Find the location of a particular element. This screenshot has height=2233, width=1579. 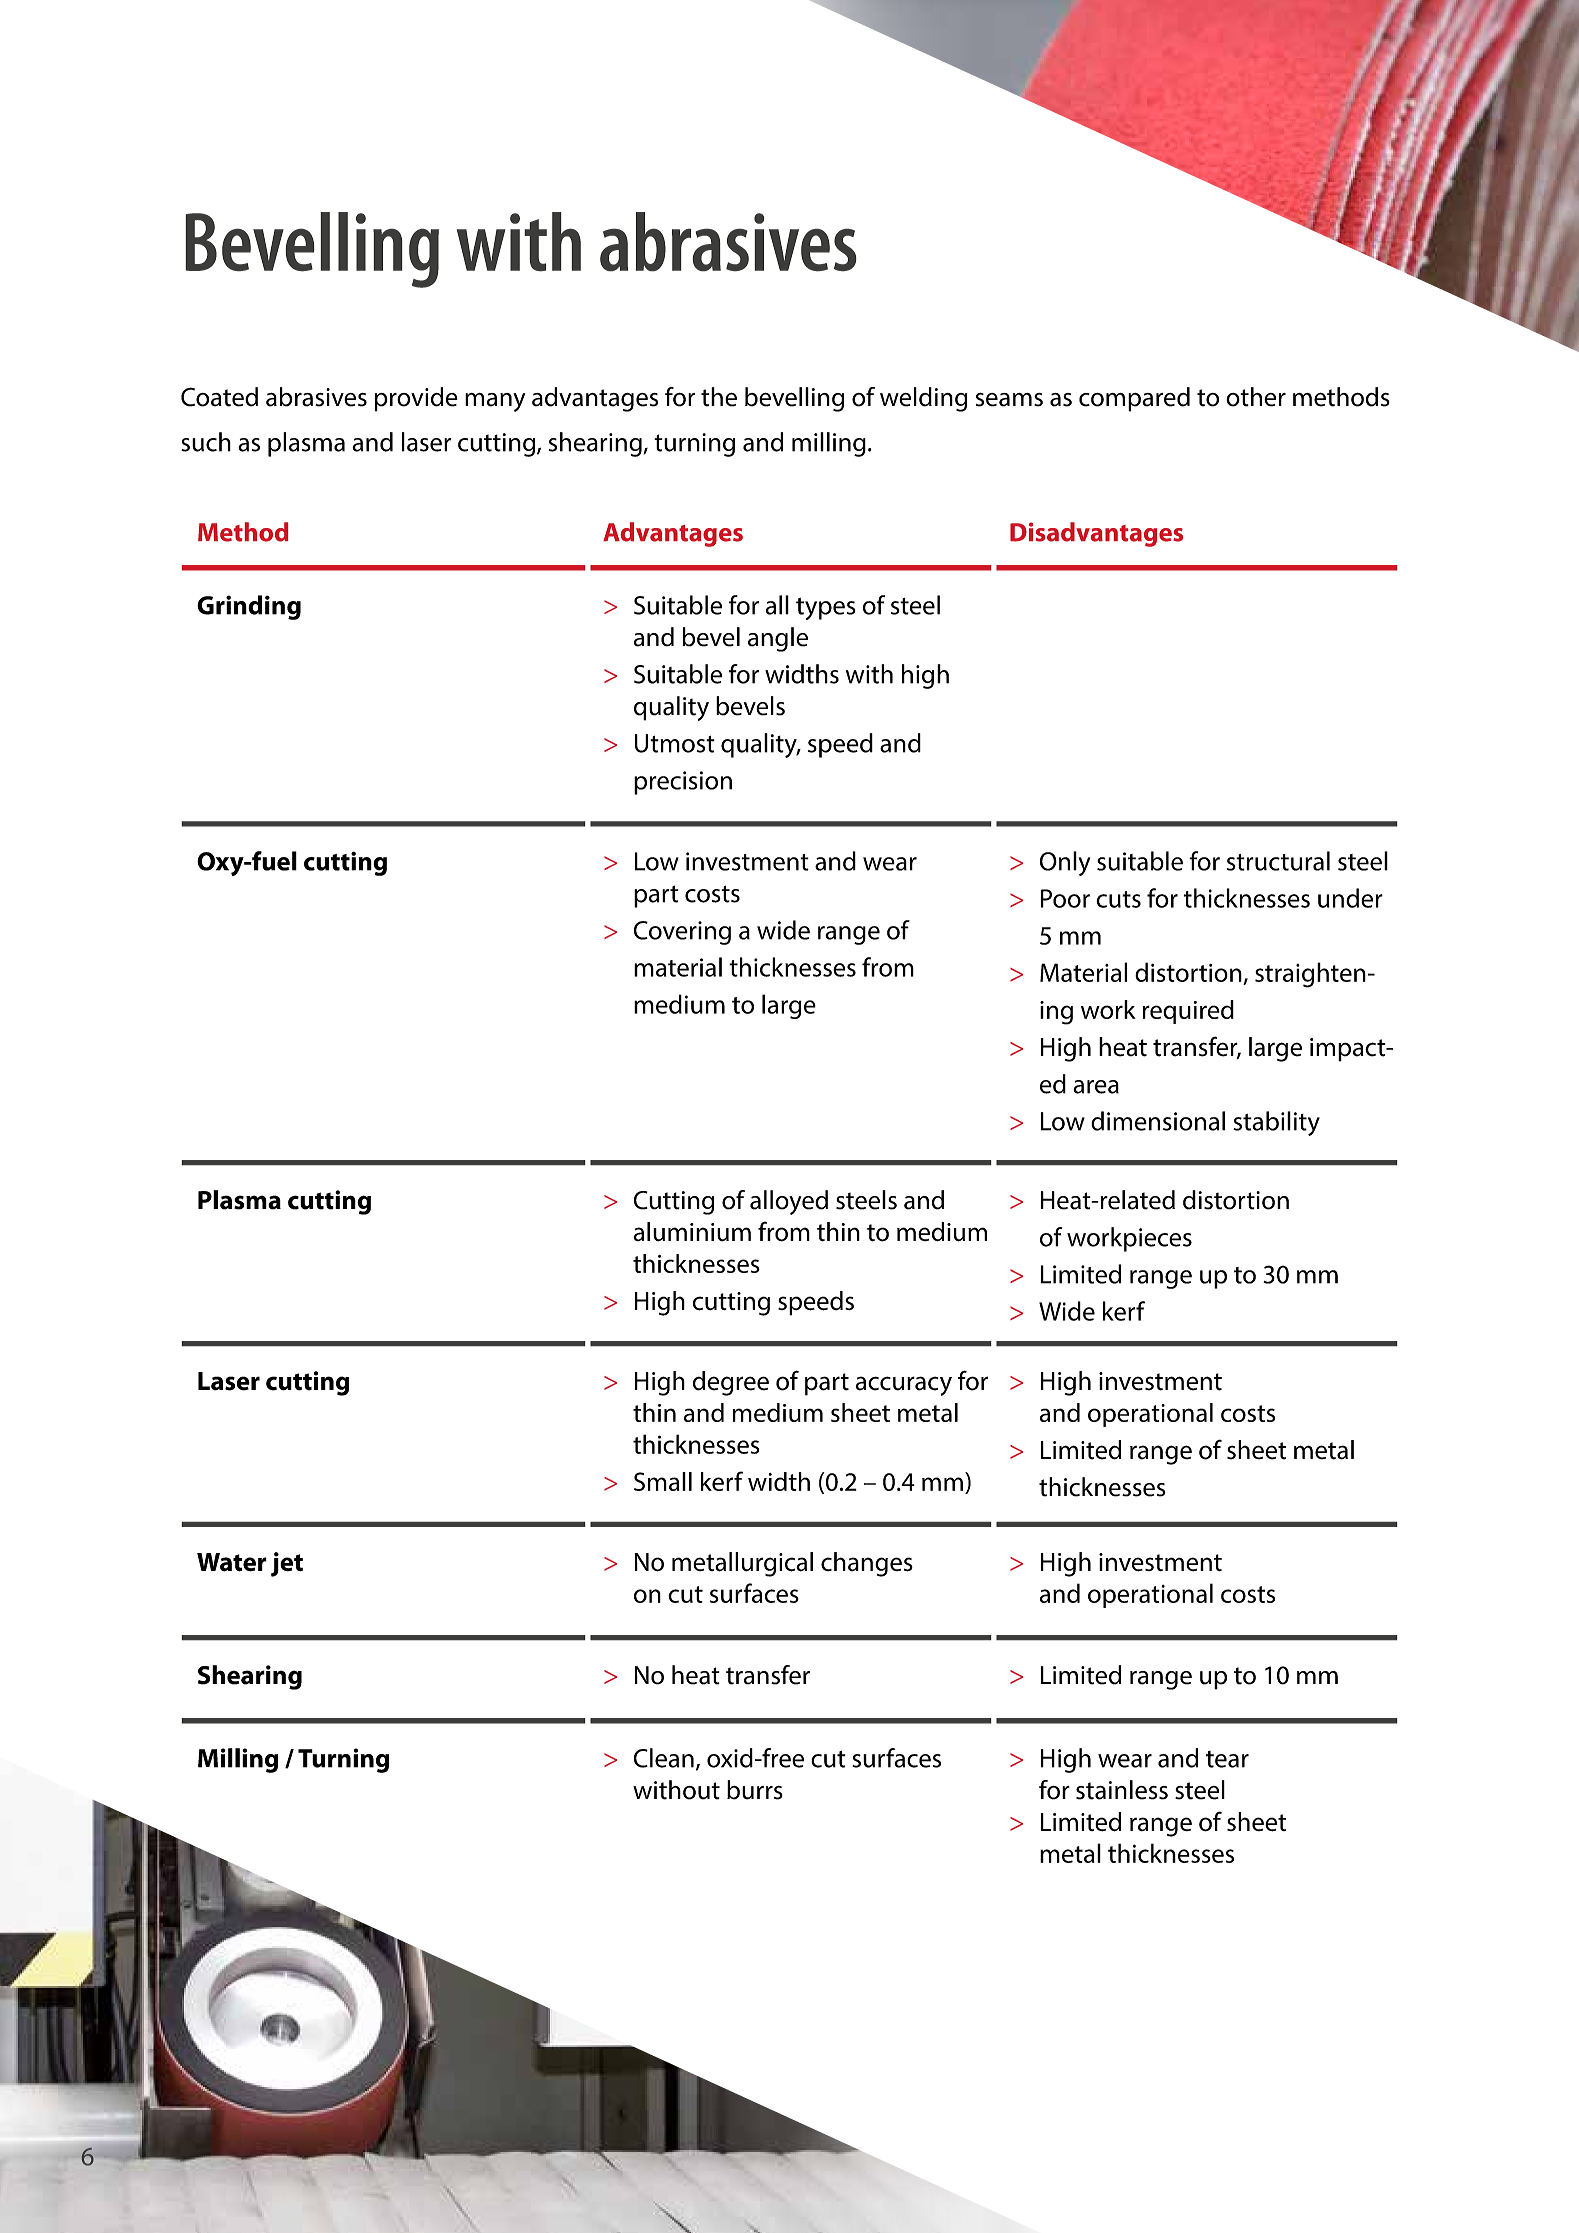

degree is located at coordinates (731, 1383).
